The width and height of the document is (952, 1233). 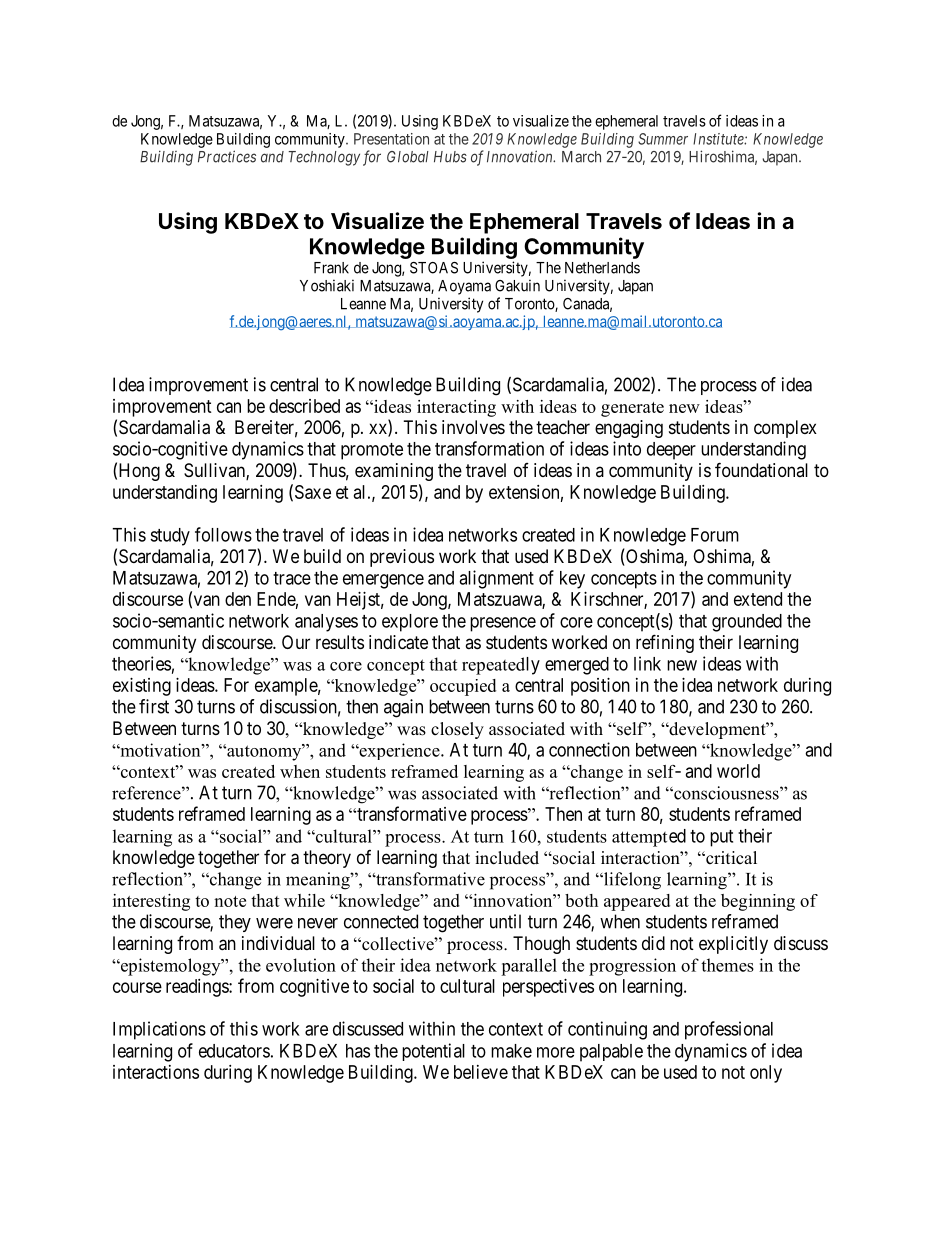 What do you see at coordinates (433, 1052) in the document?
I see `potential` at bounding box center [433, 1052].
